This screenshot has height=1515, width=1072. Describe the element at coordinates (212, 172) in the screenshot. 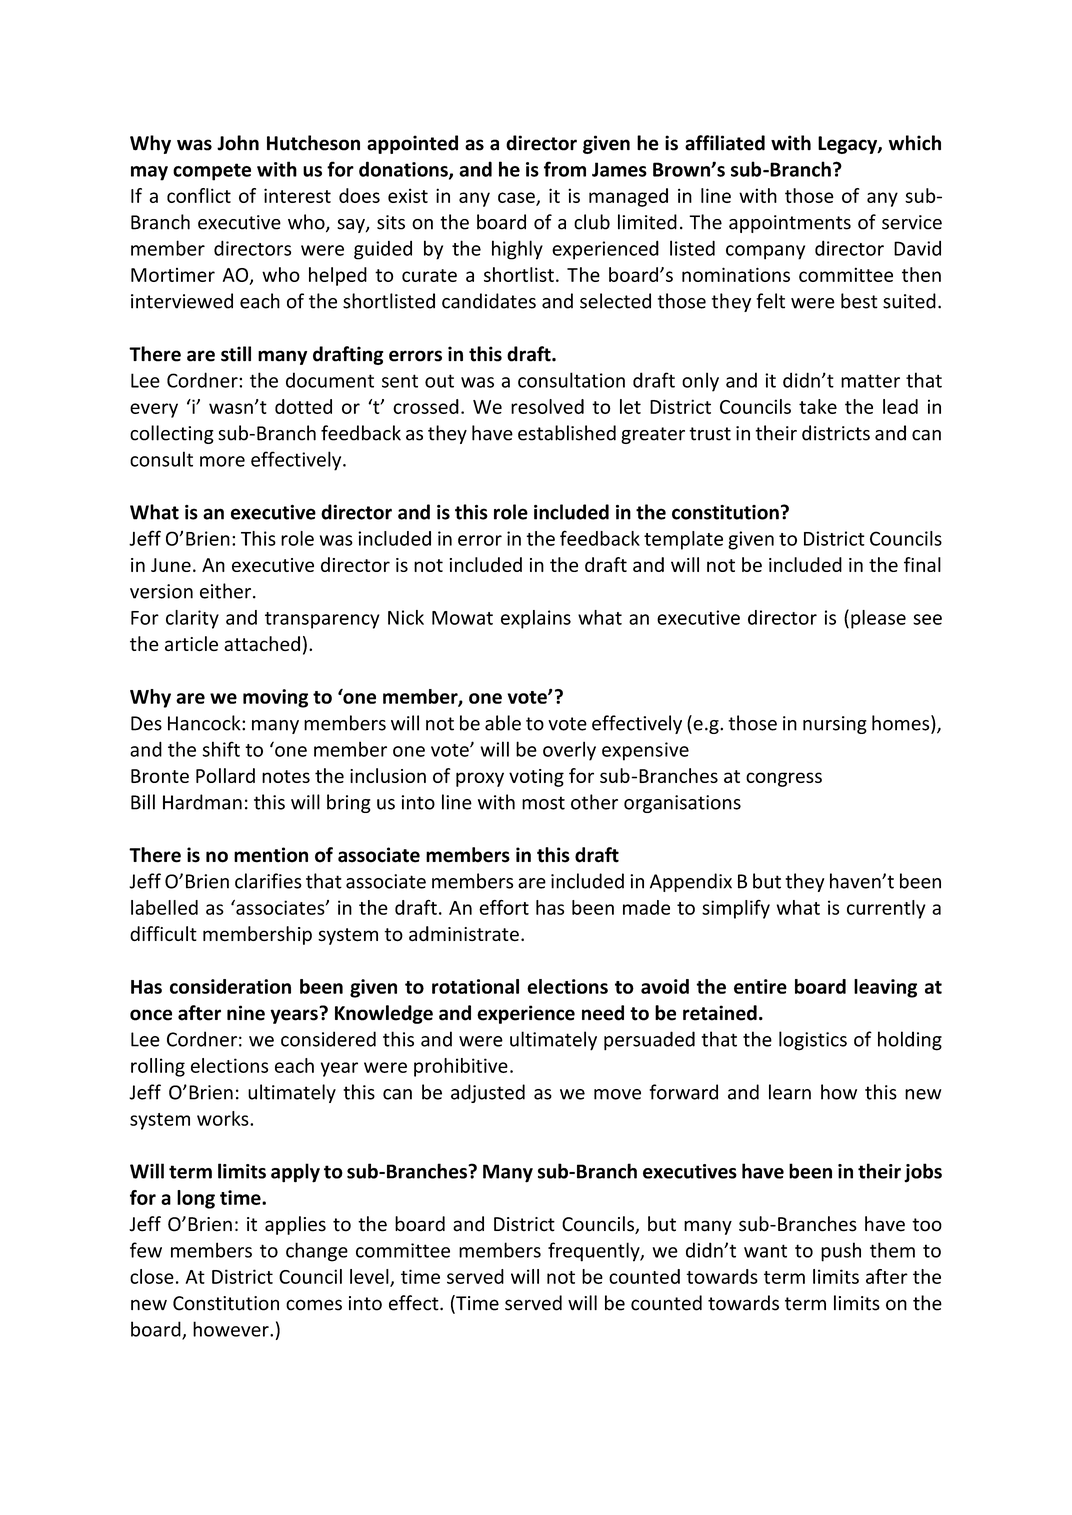

I see `compete` at that location.
